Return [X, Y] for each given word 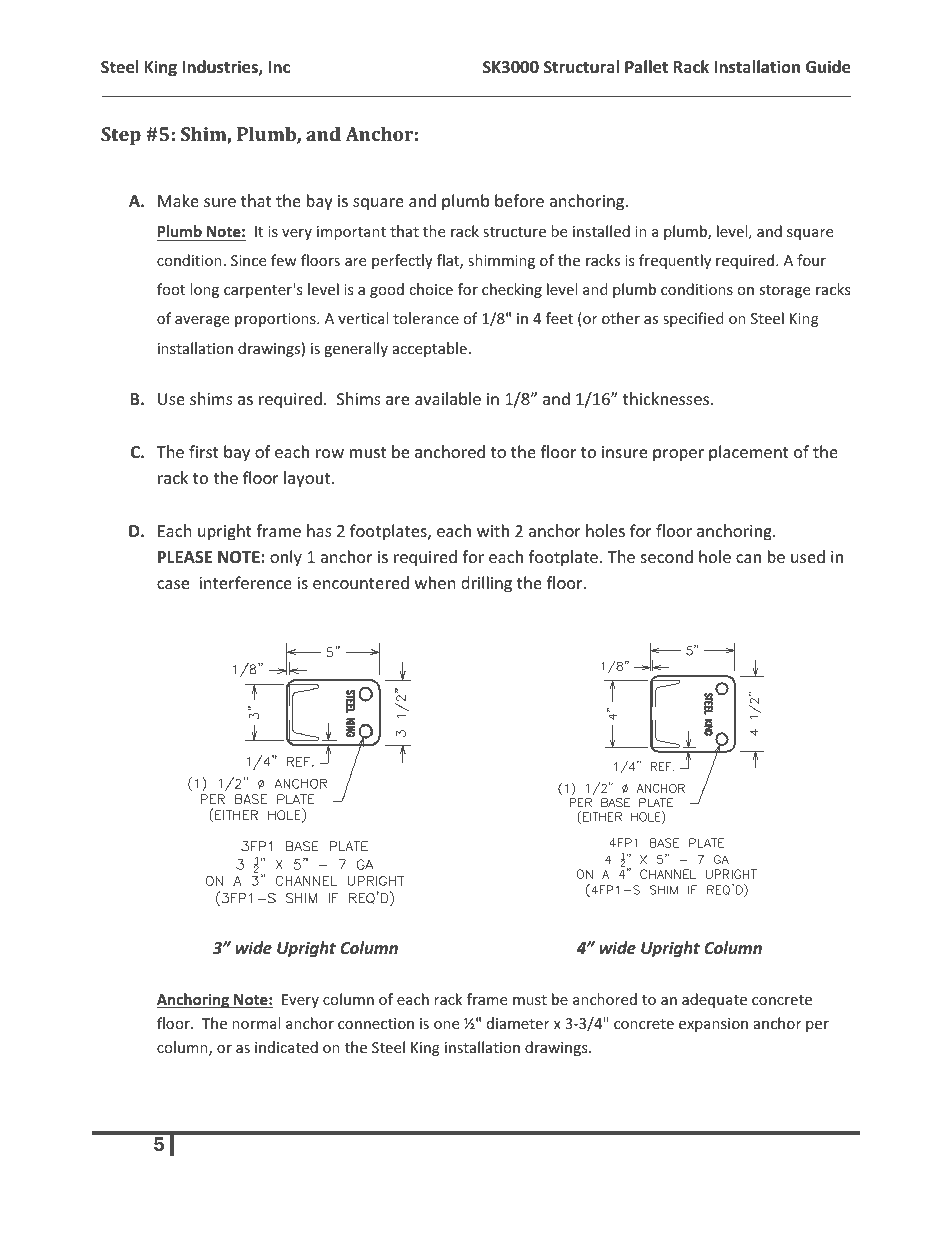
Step [121, 136]
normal [256, 1023]
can [748, 558]
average [202, 321]
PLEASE [185, 557]
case [173, 584]
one [446, 1025]
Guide [828, 67]
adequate [714, 1000]
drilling [486, 584]
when [435, 582]
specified [693, 319]
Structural [581, 67]
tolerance [426, 318]
